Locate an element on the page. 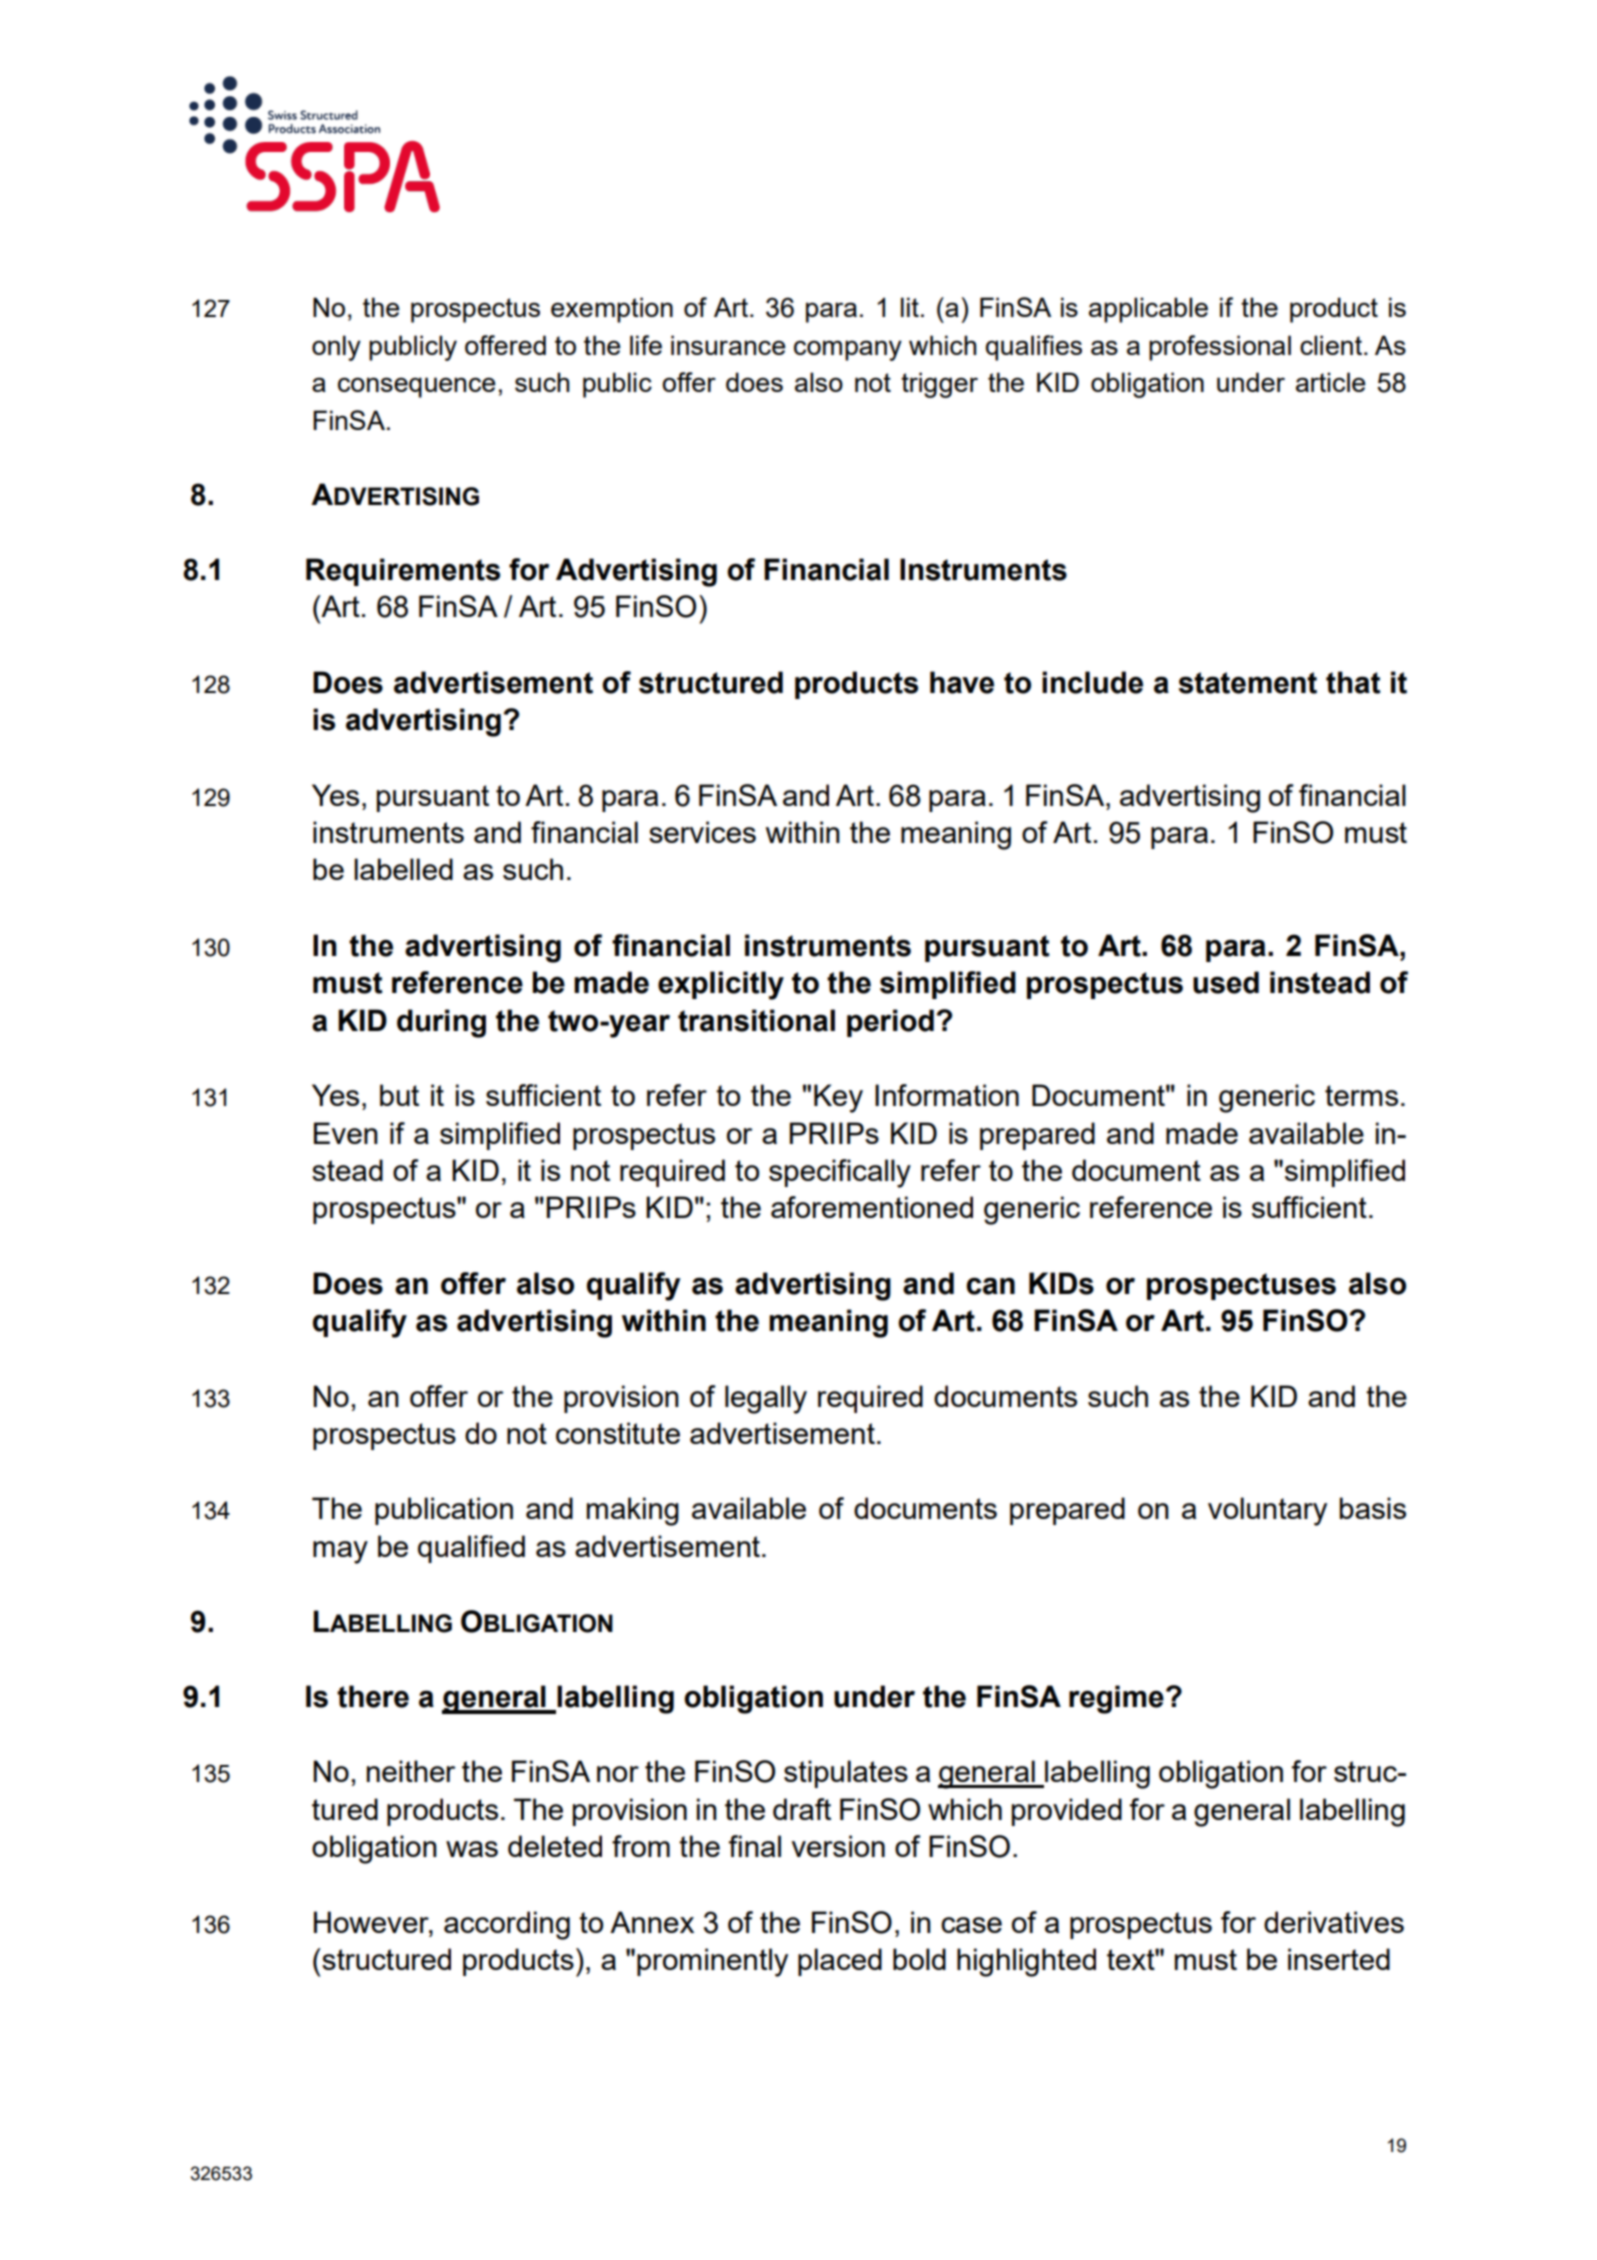 The image size is (1597, 2260). professional is located at coordinates (1220, 348).
